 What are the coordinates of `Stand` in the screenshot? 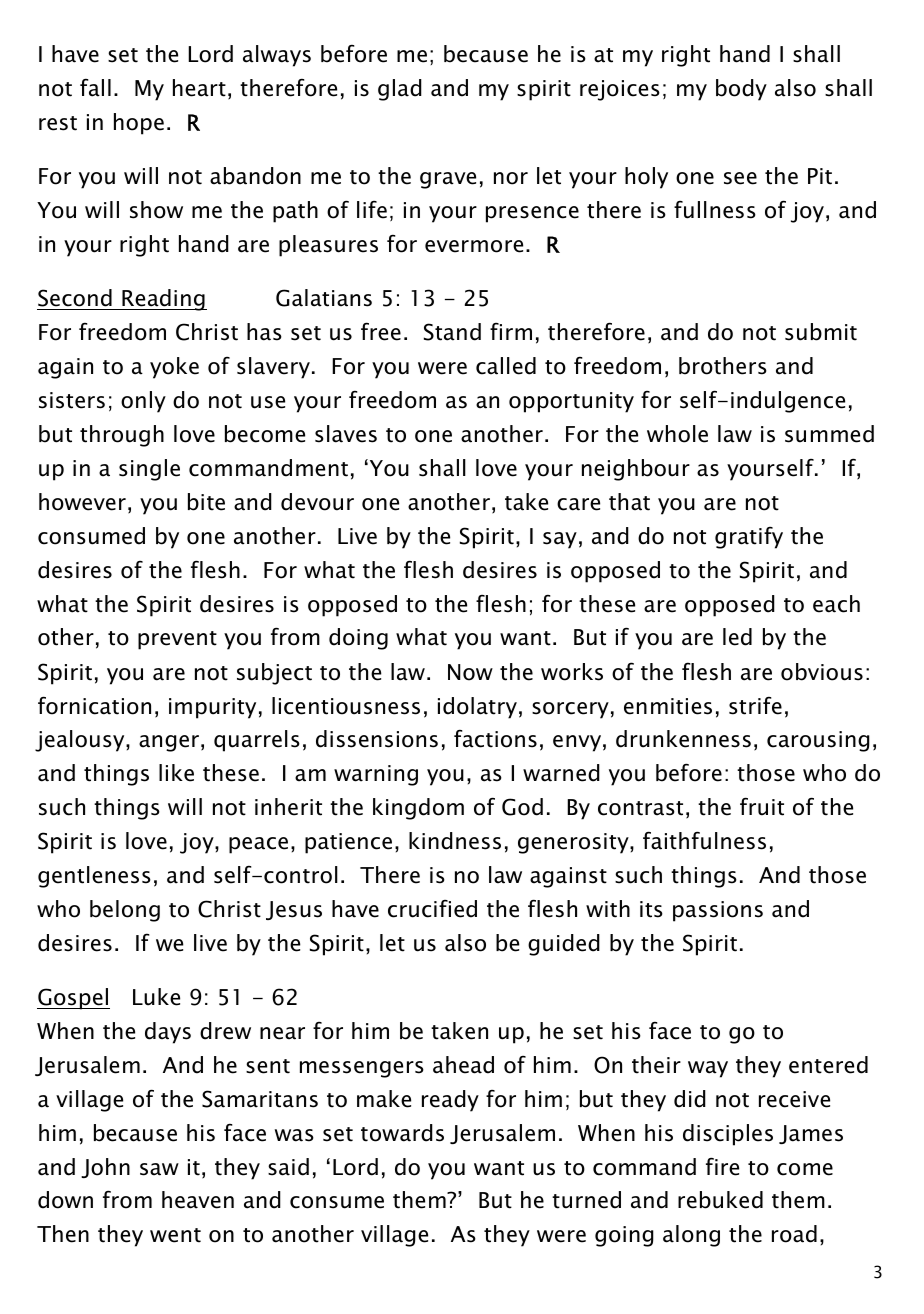 It's located at (452, 332).
